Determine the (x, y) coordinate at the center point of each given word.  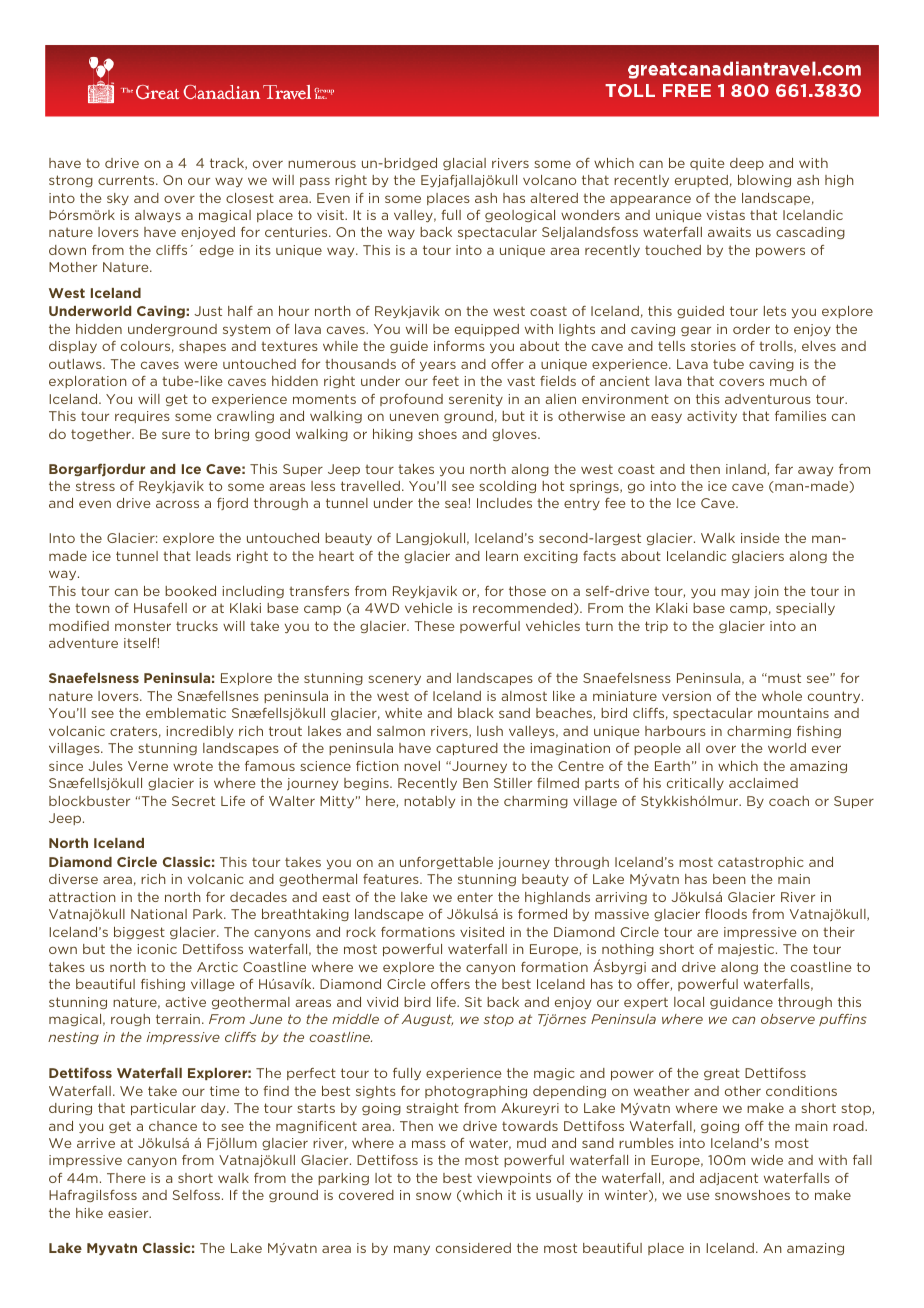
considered (473, 1248)
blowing (764, 181)
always (158, 216)
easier (129, 1213)
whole (782, 696)
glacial (464, 164)
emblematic (186, 713)
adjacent (729, 1179)
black (475, 713)
